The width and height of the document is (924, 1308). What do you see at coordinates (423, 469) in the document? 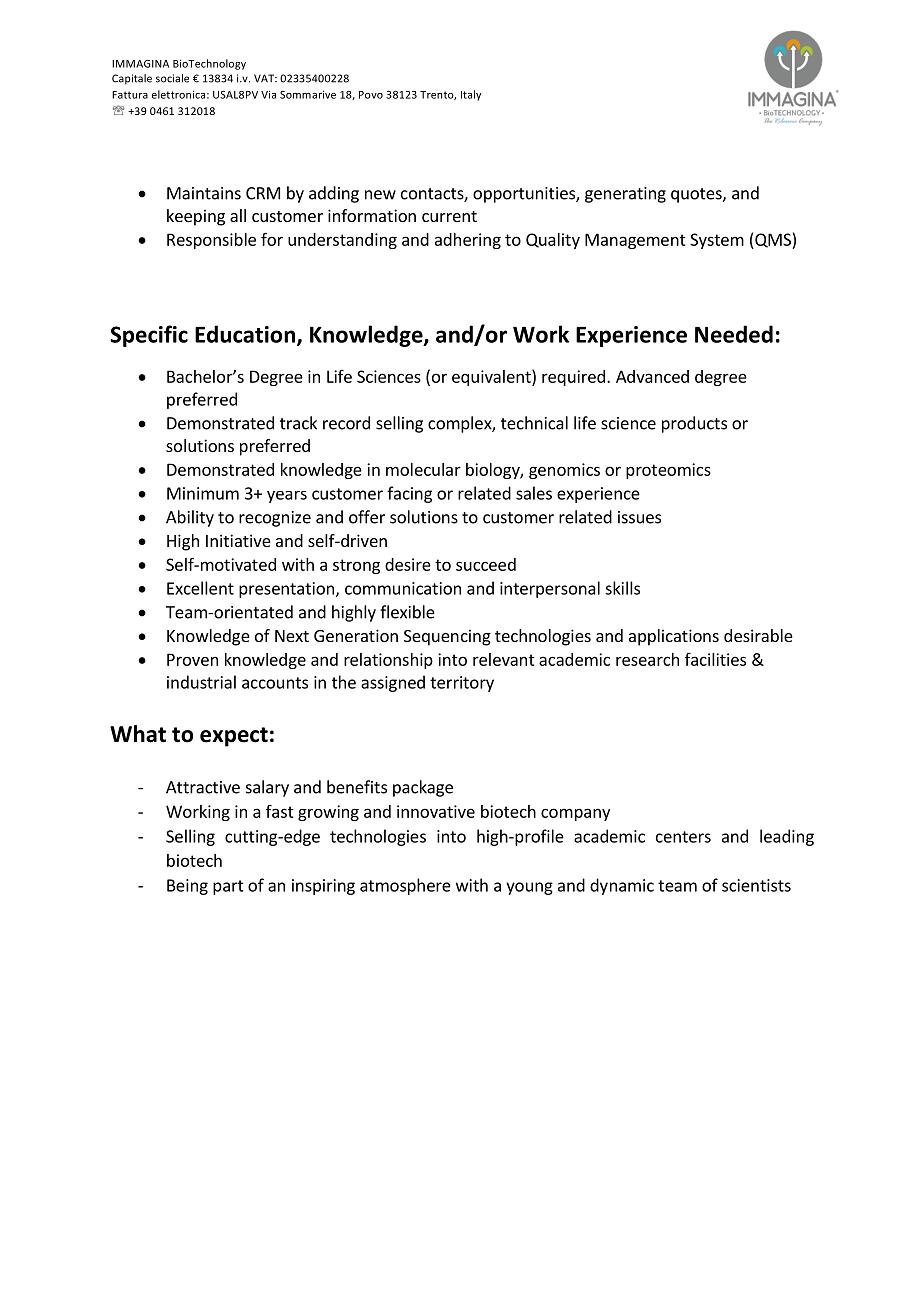
I see `molecular` at bounding box center [423, 469].
